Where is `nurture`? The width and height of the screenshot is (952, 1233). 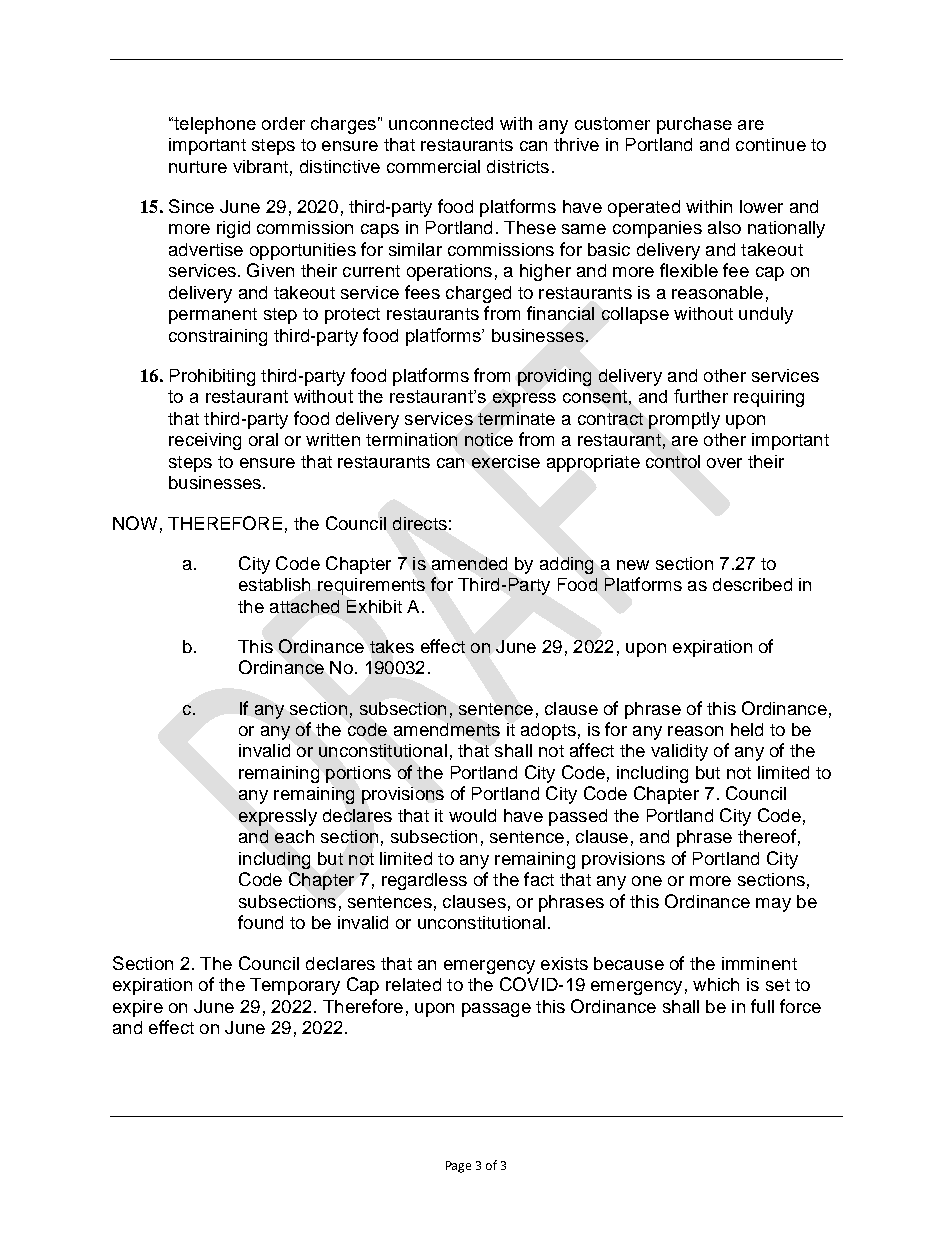
nurture is located at coordinates (198, 167).
